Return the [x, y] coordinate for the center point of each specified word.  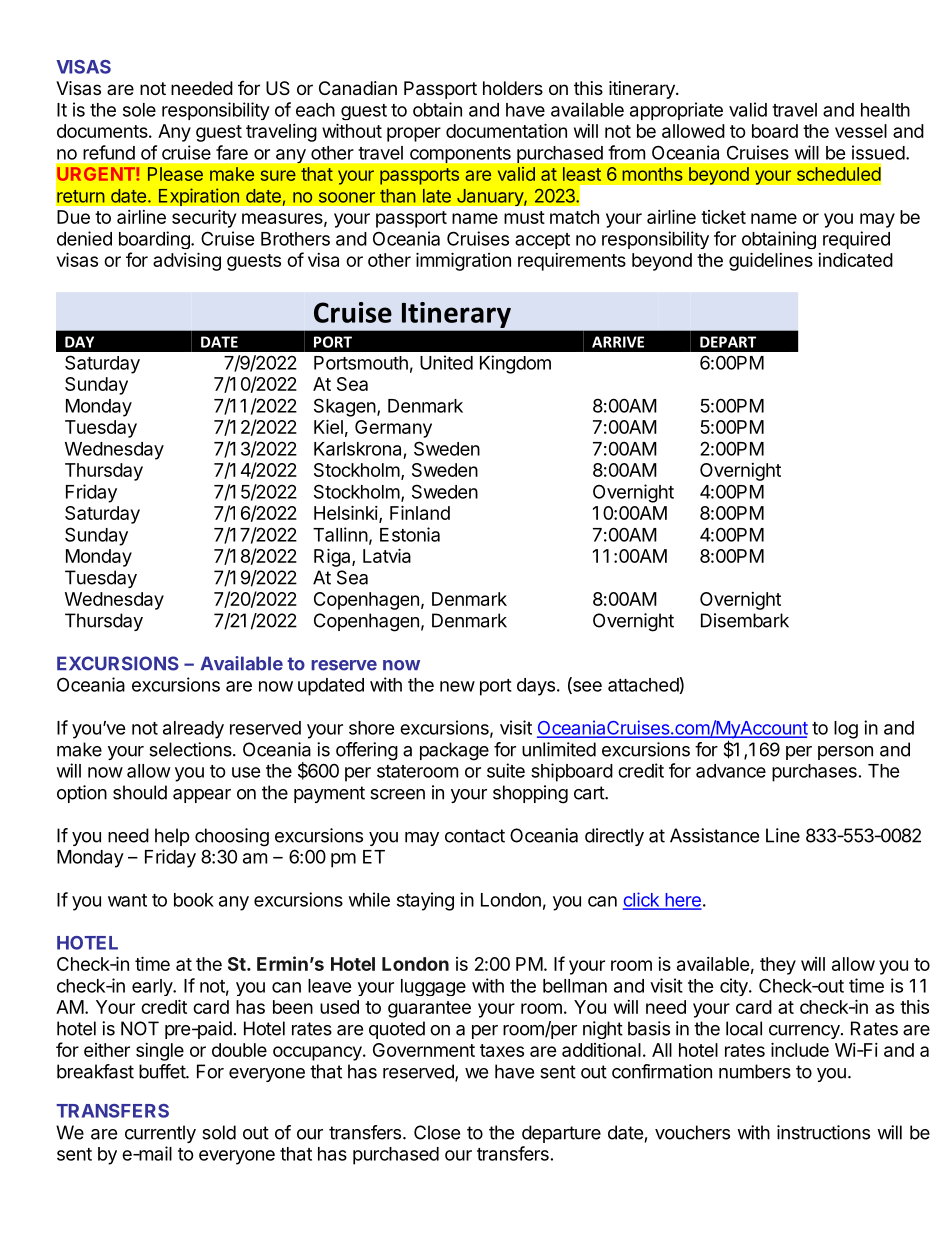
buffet [163, 1071]
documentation [506, 130]
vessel [861, 131]
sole [139, 110]
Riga [333, 557]
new [457, 686]
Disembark [745, 620]
